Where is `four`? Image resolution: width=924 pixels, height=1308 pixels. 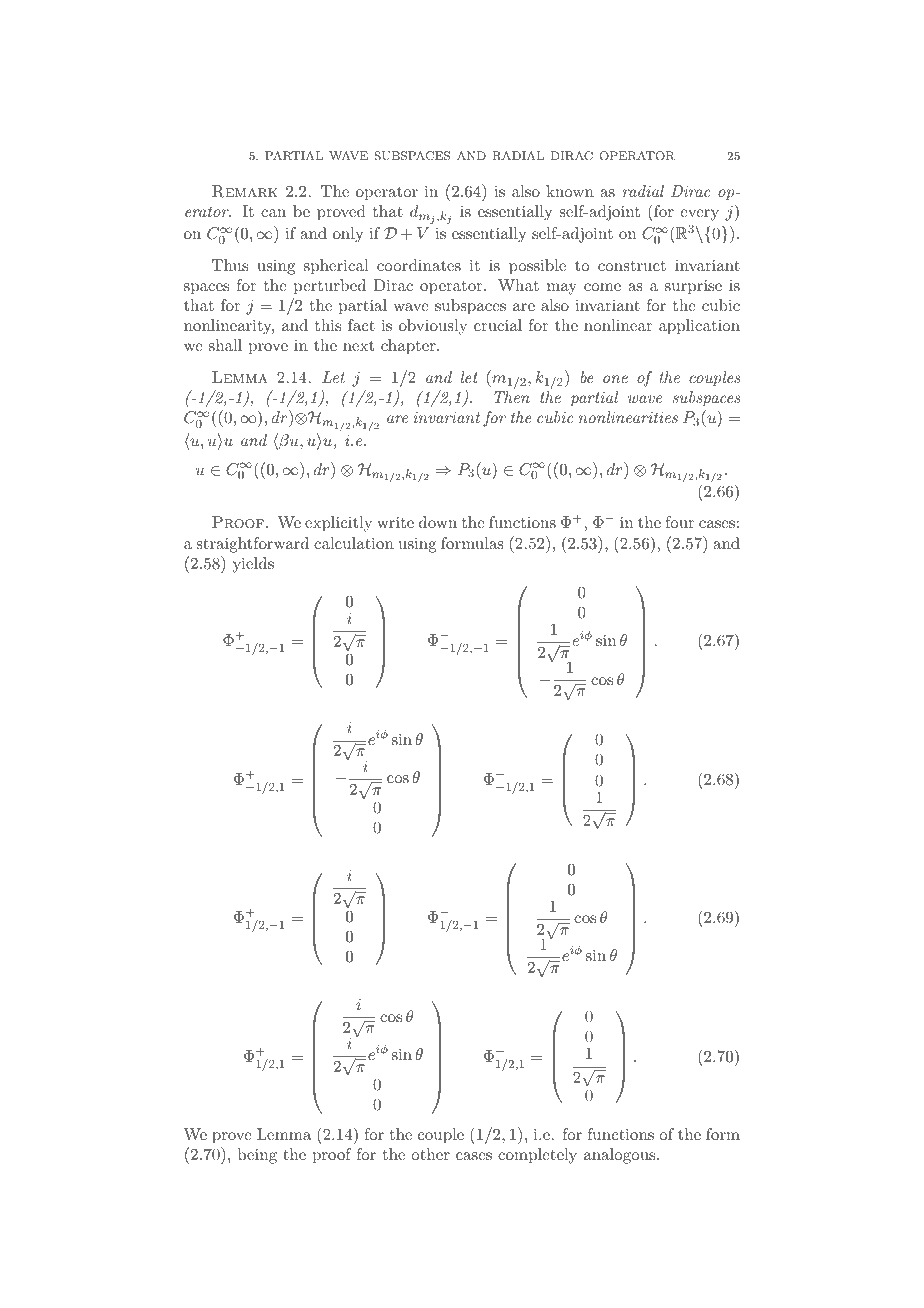
four is located at coordinates (679, 522).
